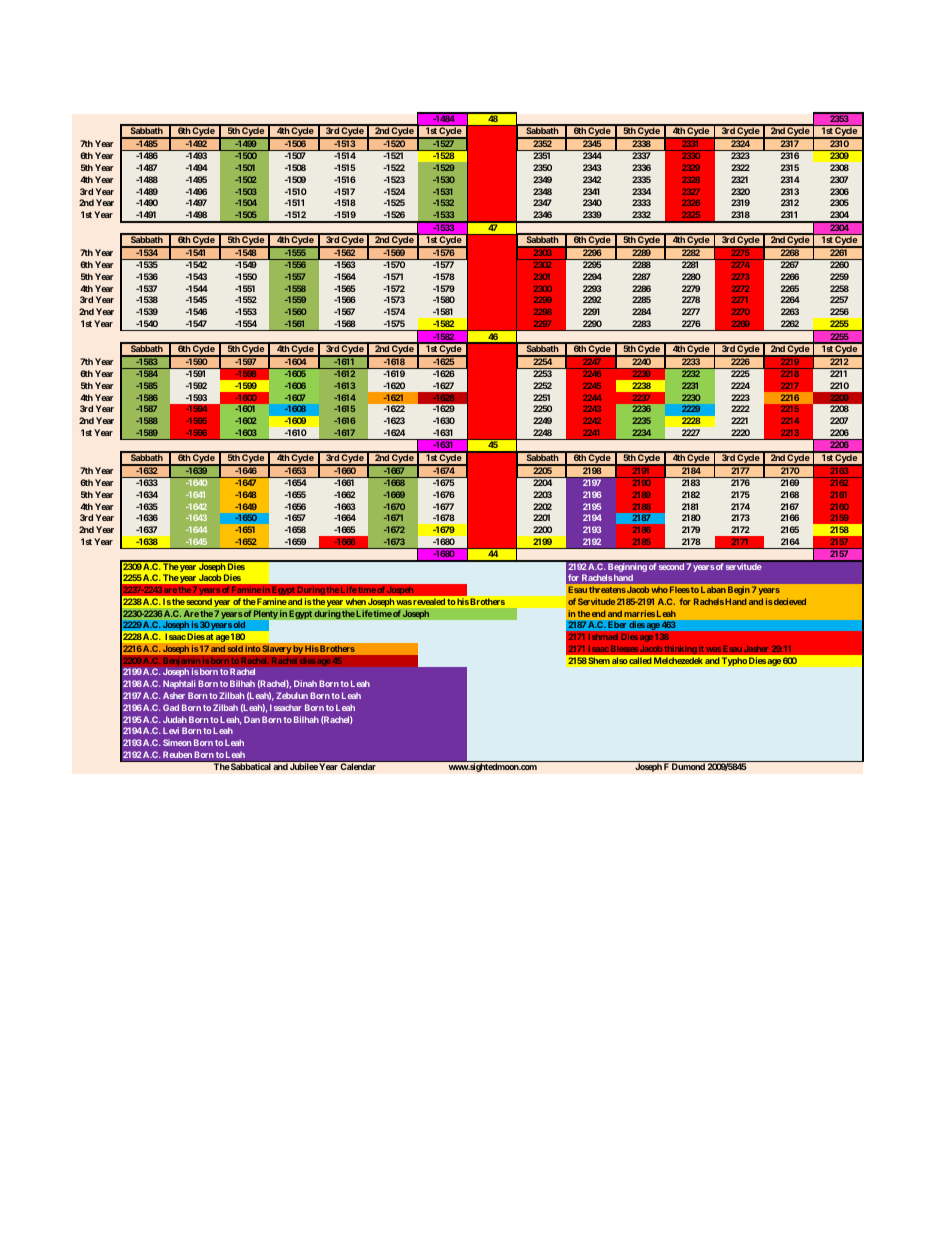 The image size is (952, 1233). I want to click on marries, so click(639, 613).
